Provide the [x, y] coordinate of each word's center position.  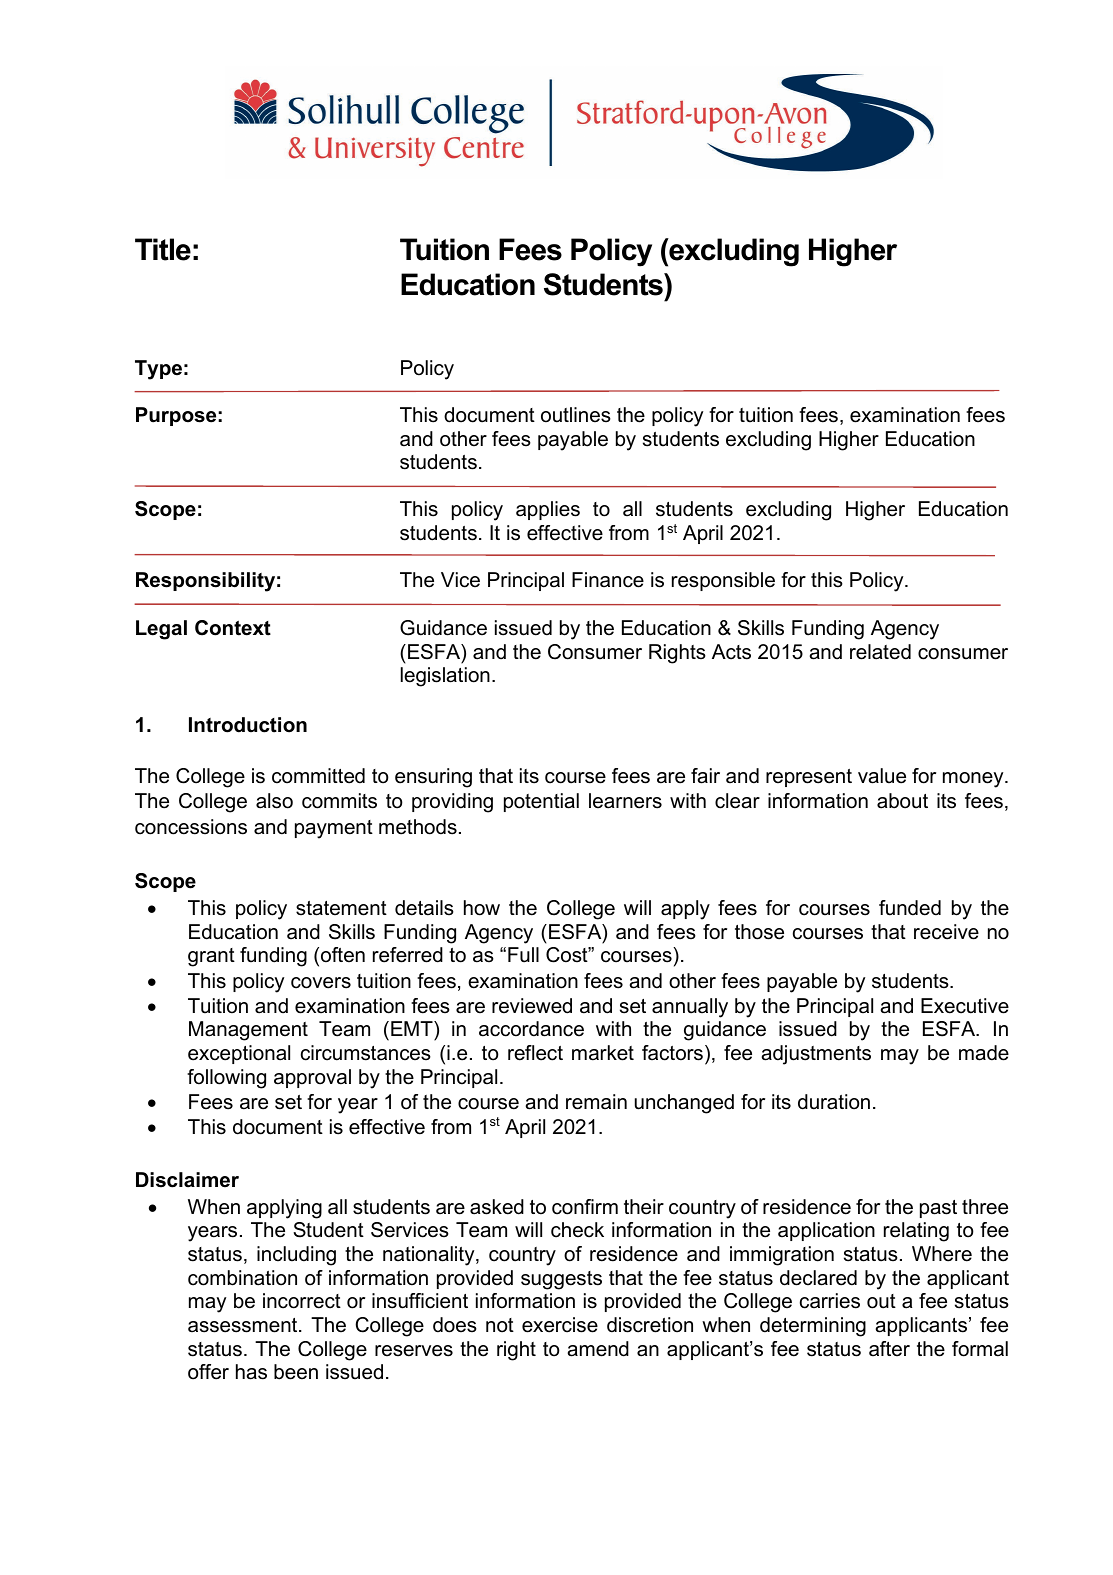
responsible [723, 581]
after [889, 1349]
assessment [244, 1325]
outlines [576, 415]
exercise [560, 1325]
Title [163, 249]
